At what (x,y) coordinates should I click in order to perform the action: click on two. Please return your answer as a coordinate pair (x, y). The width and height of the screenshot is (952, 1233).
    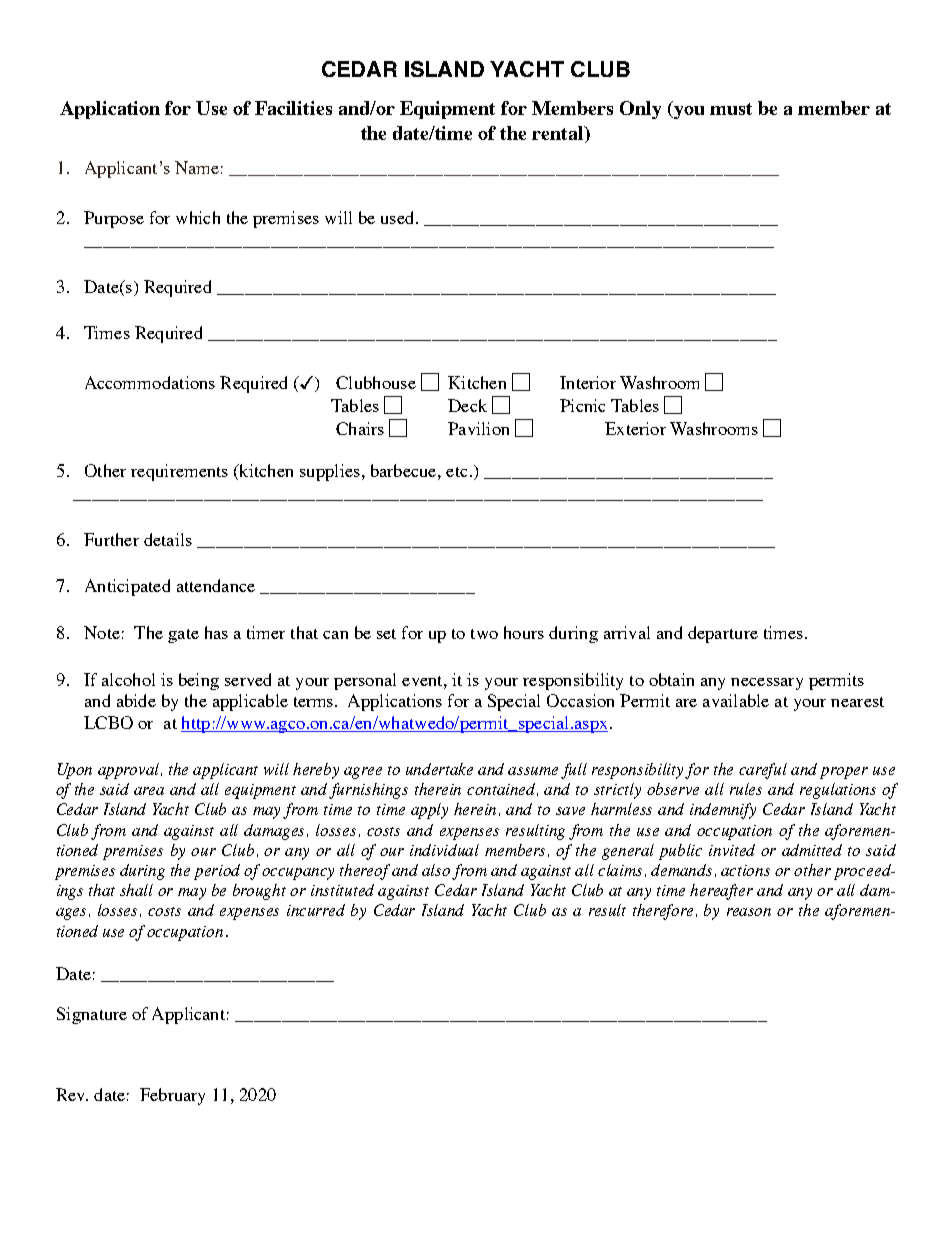
    Looking at the image, I should click on (484, 634).
